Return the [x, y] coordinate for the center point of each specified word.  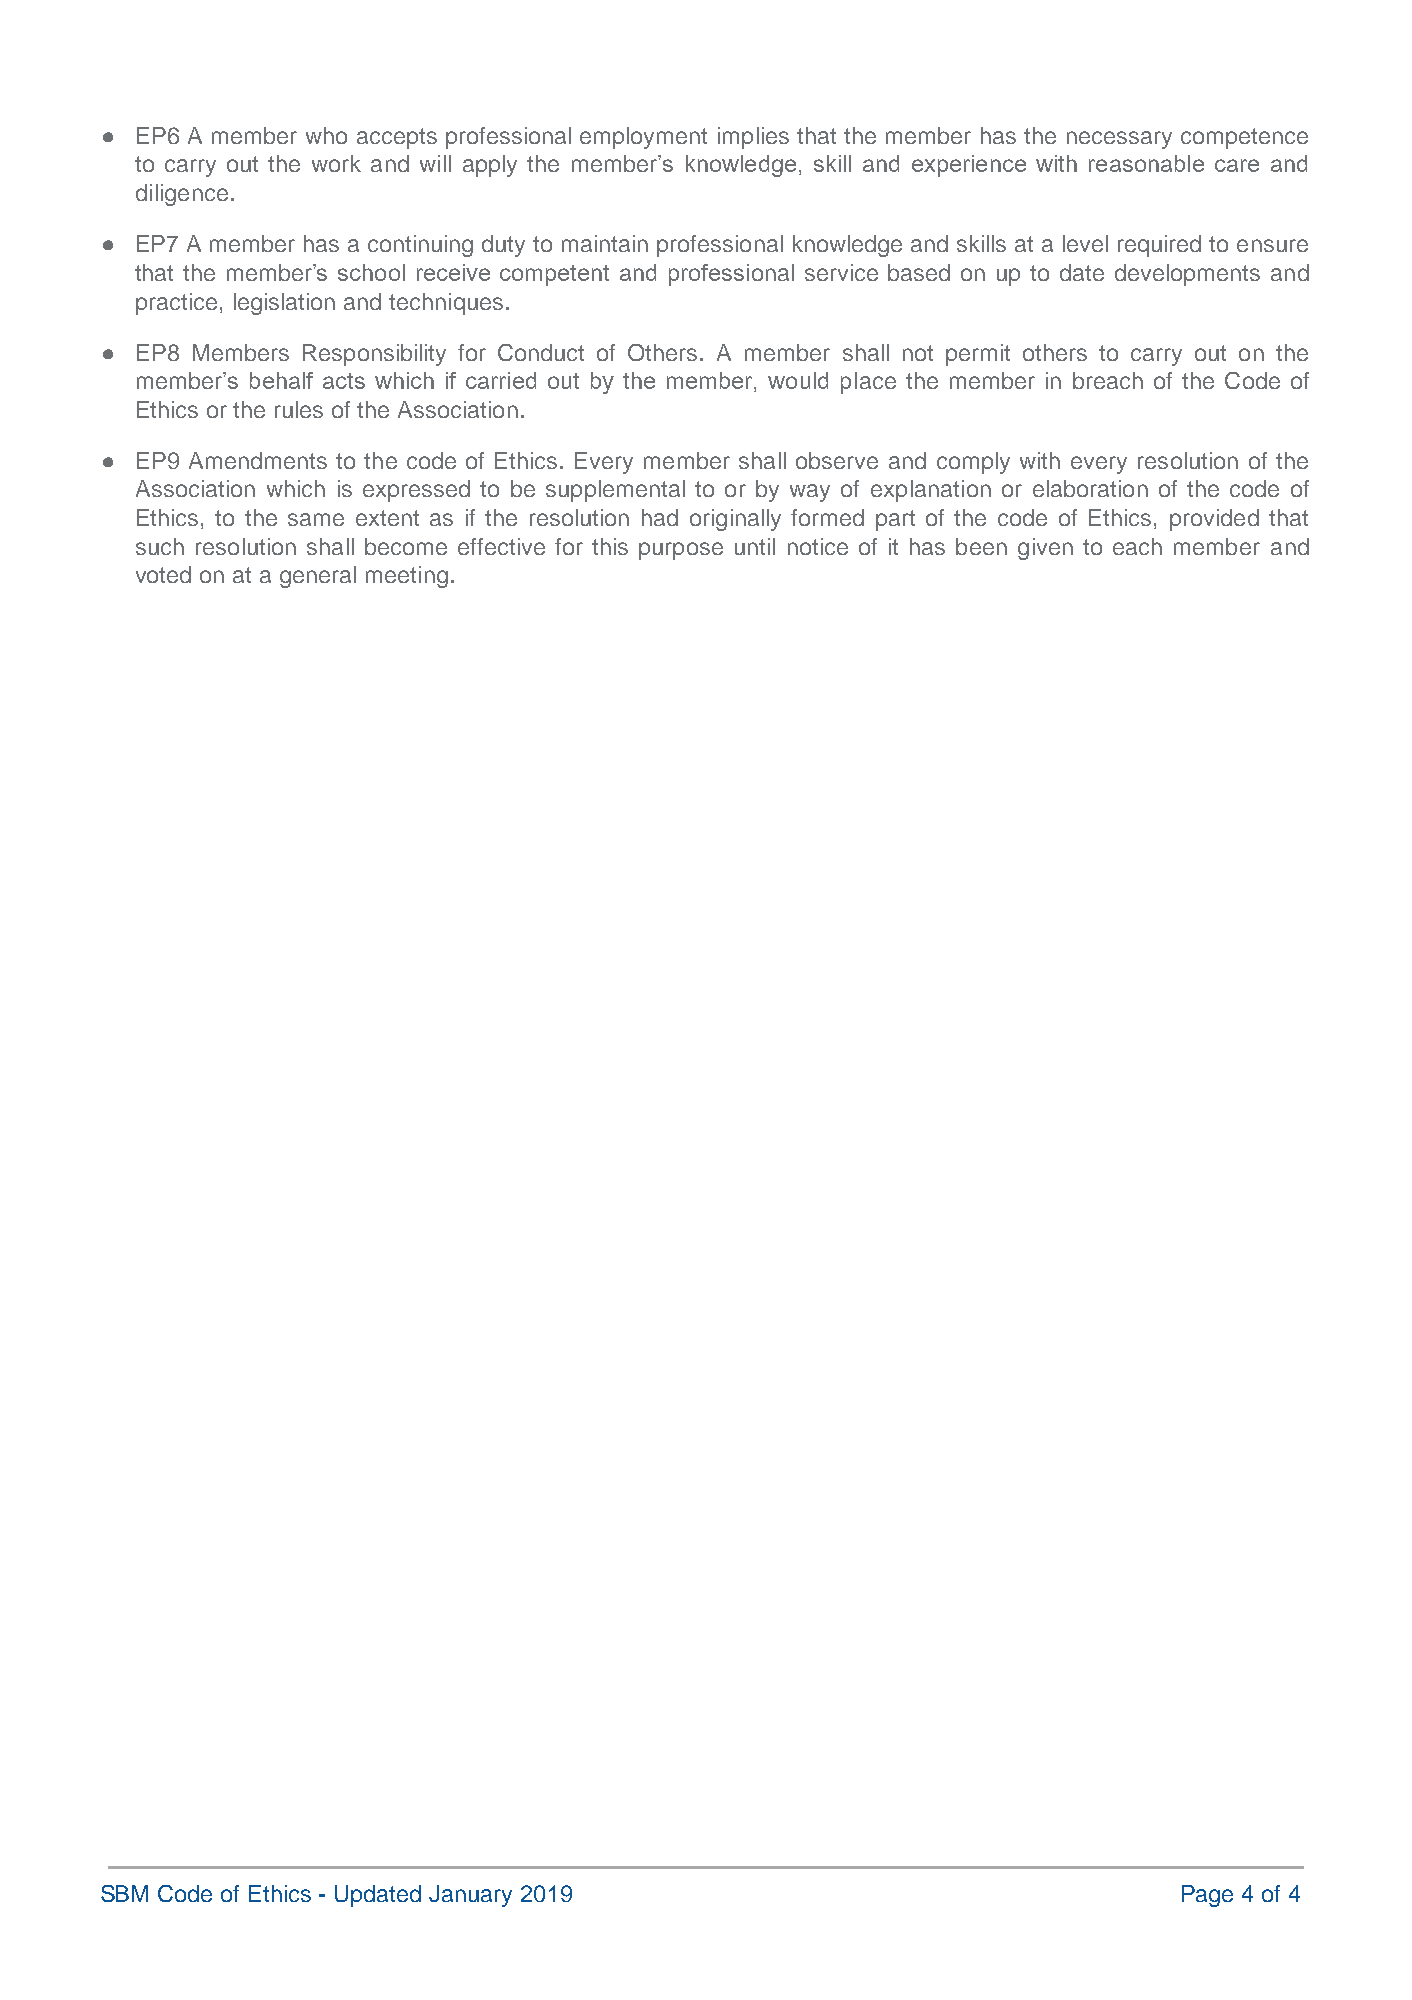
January [470, 1896]
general [318, 577]
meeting [407, 577]
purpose [681, 551]
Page [1207, 1896]
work [336, 163]
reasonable [1146, 163]
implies [753, 138]
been [981, 546]
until [755, 546]
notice [818, 546]
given [1045, 549]
